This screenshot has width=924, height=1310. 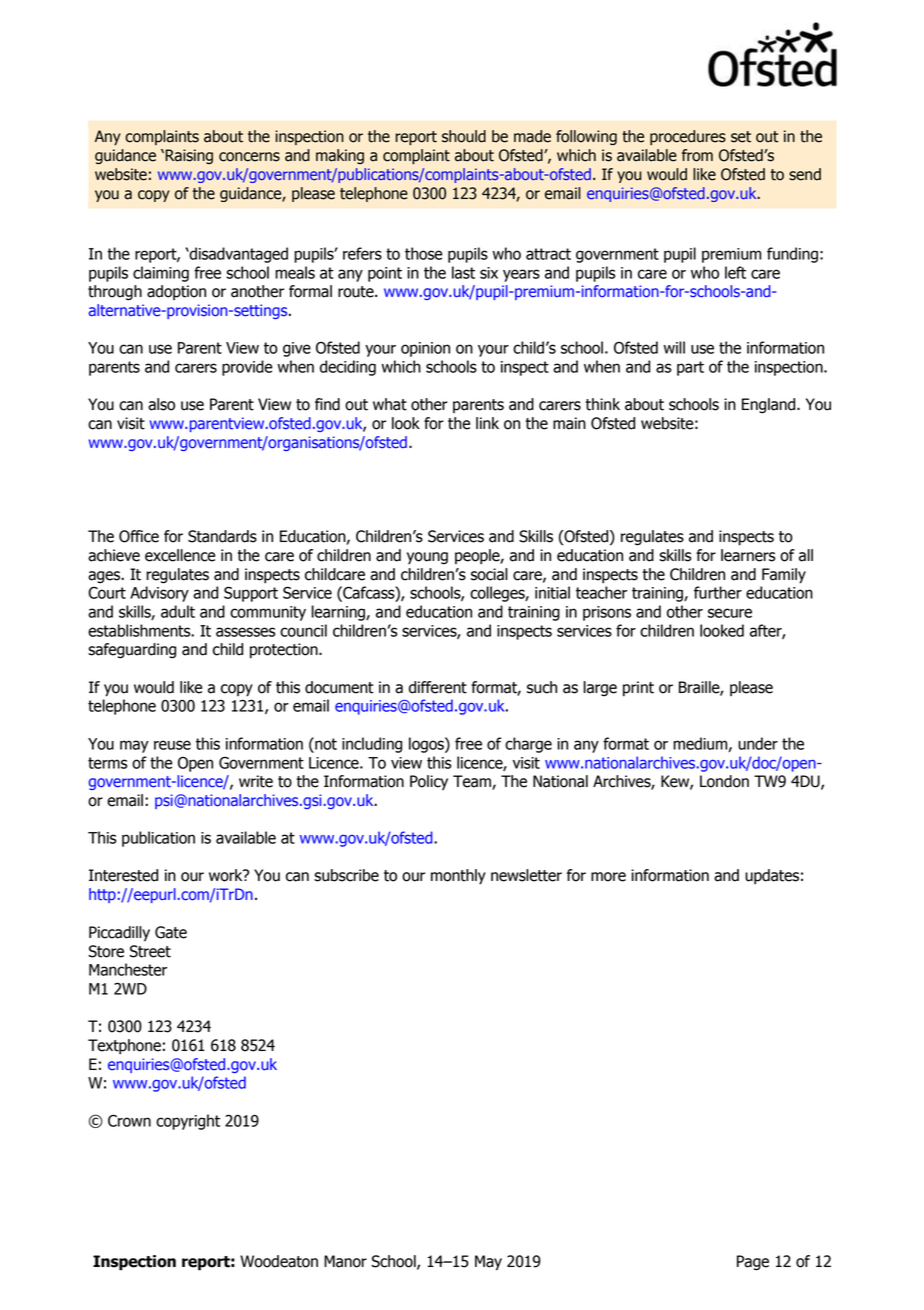 What do you see at coordinates (758, 743) in the screenshot?
I see `under` at bounding box center [758, 743].
